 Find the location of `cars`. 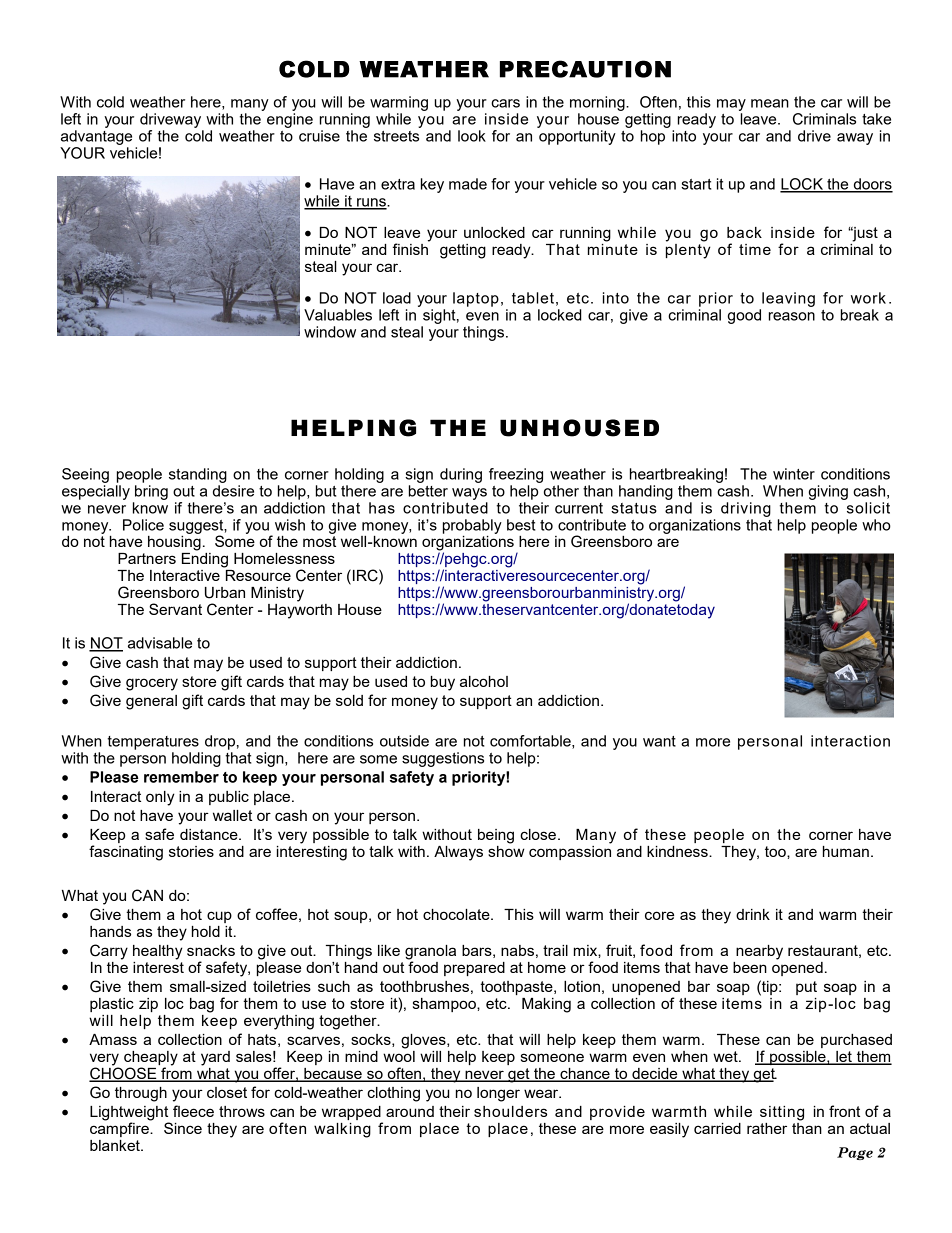

cars is located at coordinates (505, 103).
